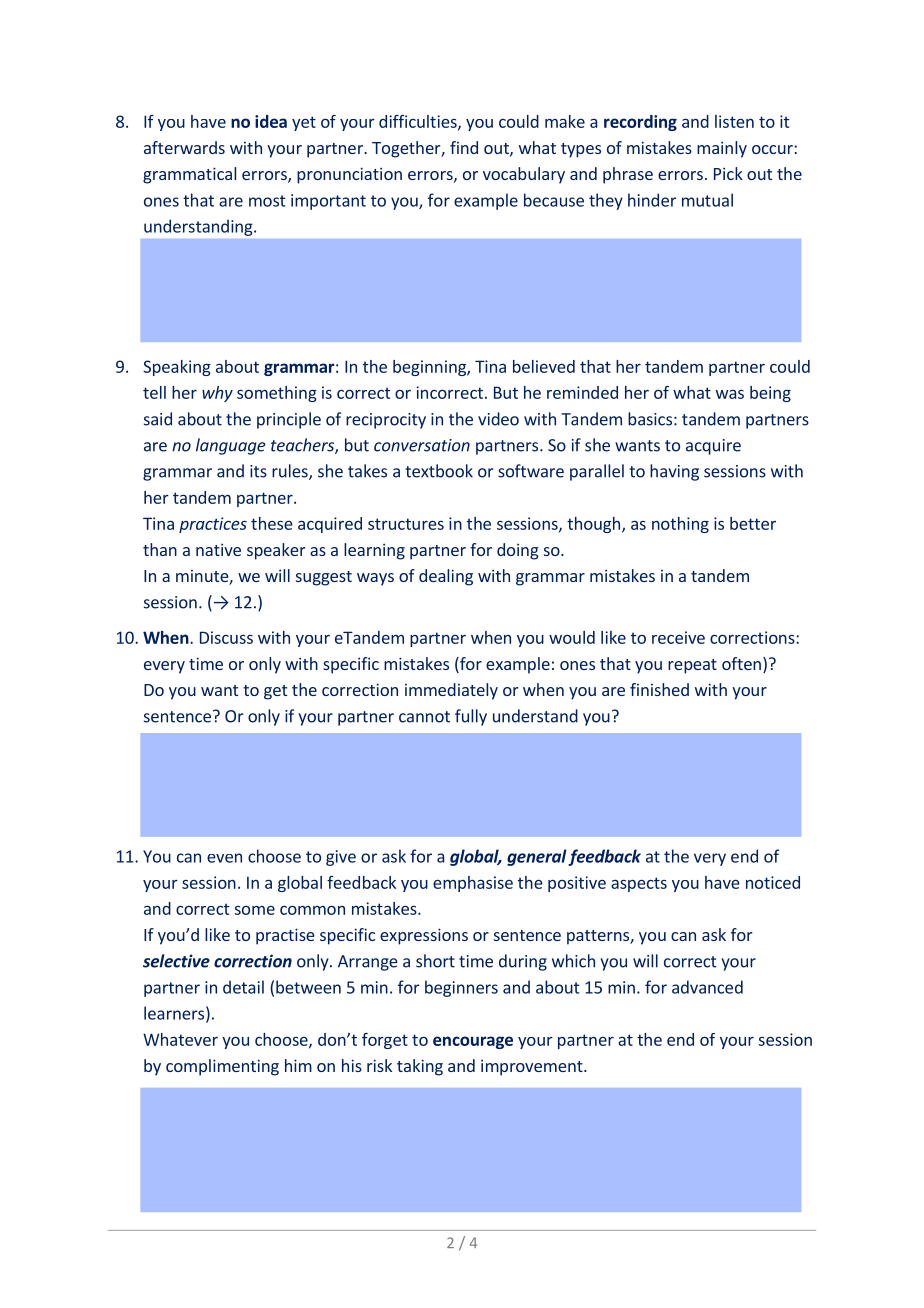 Image resolution: width=924 pixels, height=1308 pixels. I want to click on mainly, so click(722, 149).
